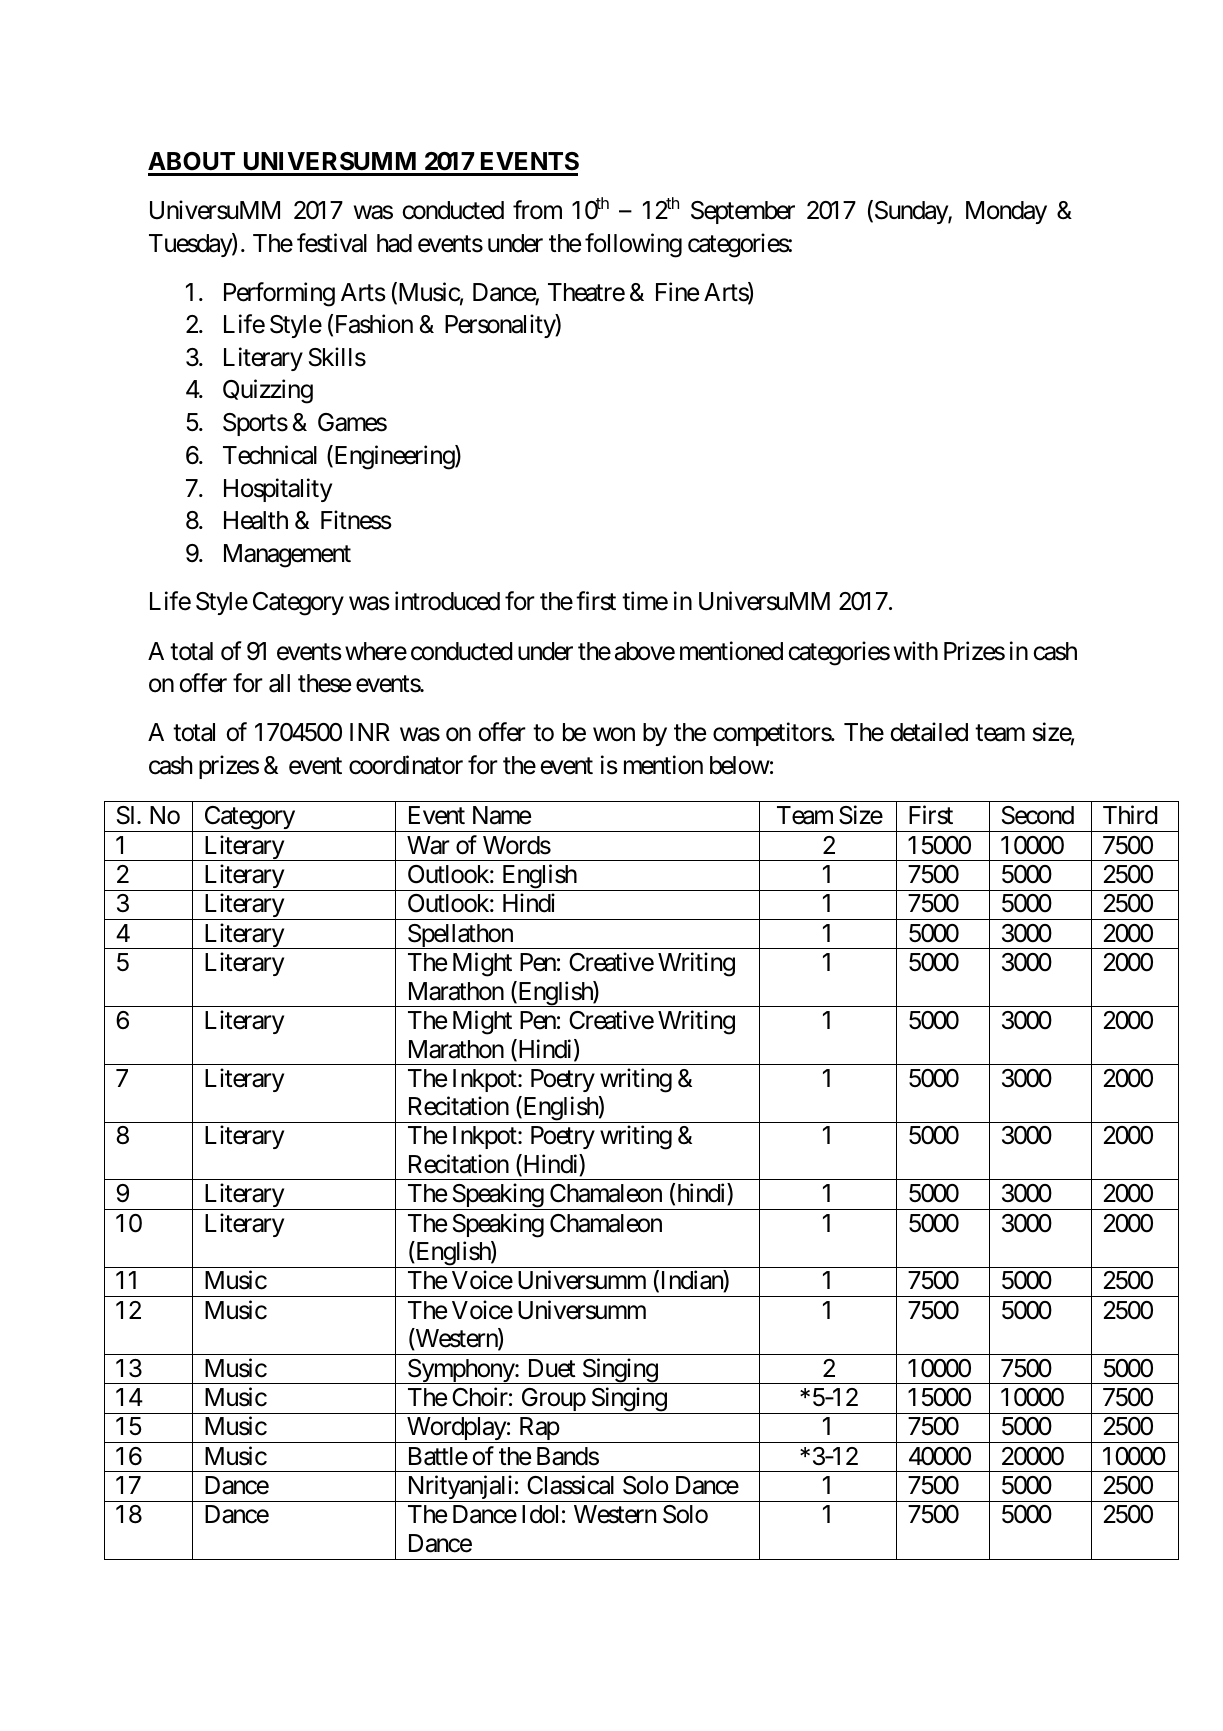  I want to click on Monday, so click(1006, 212).
